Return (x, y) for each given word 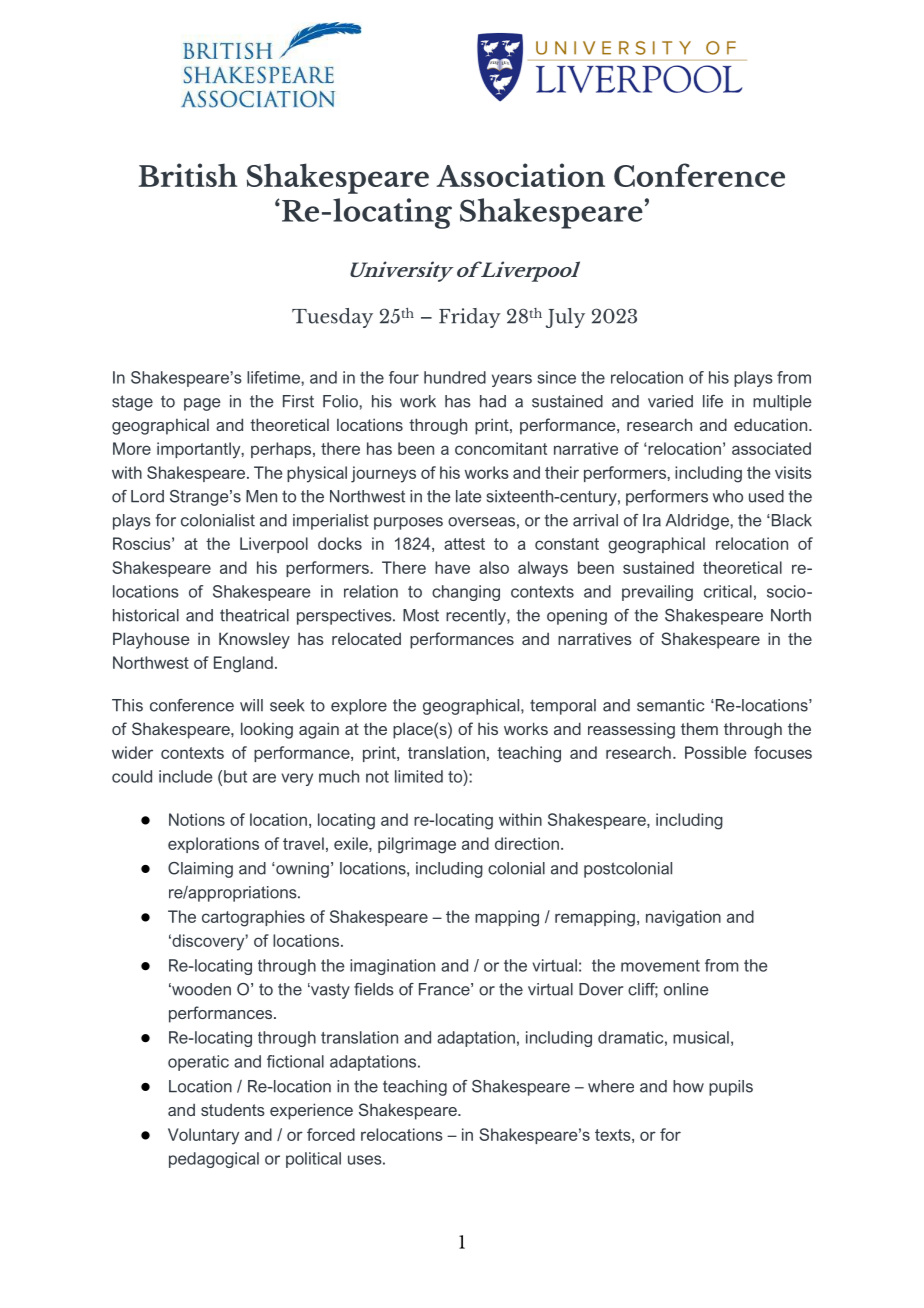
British (188, 175)
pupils (731, 1088)
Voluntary (203, 1136)
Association (520, 175)
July (565, 318)
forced (331, 1134)
